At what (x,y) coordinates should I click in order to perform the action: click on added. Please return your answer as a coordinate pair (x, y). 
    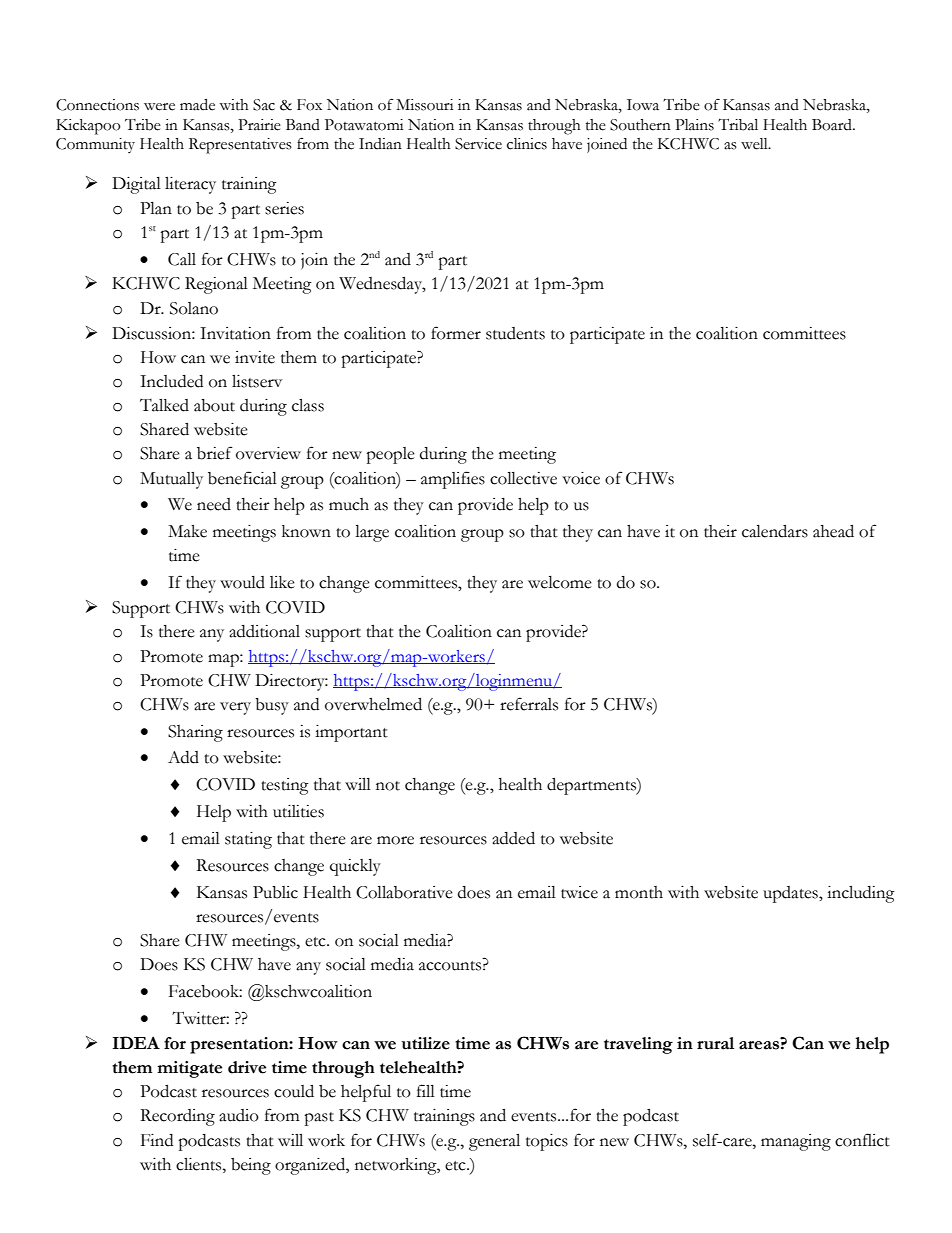
    Looking at the image, I should click on (513, 838).
